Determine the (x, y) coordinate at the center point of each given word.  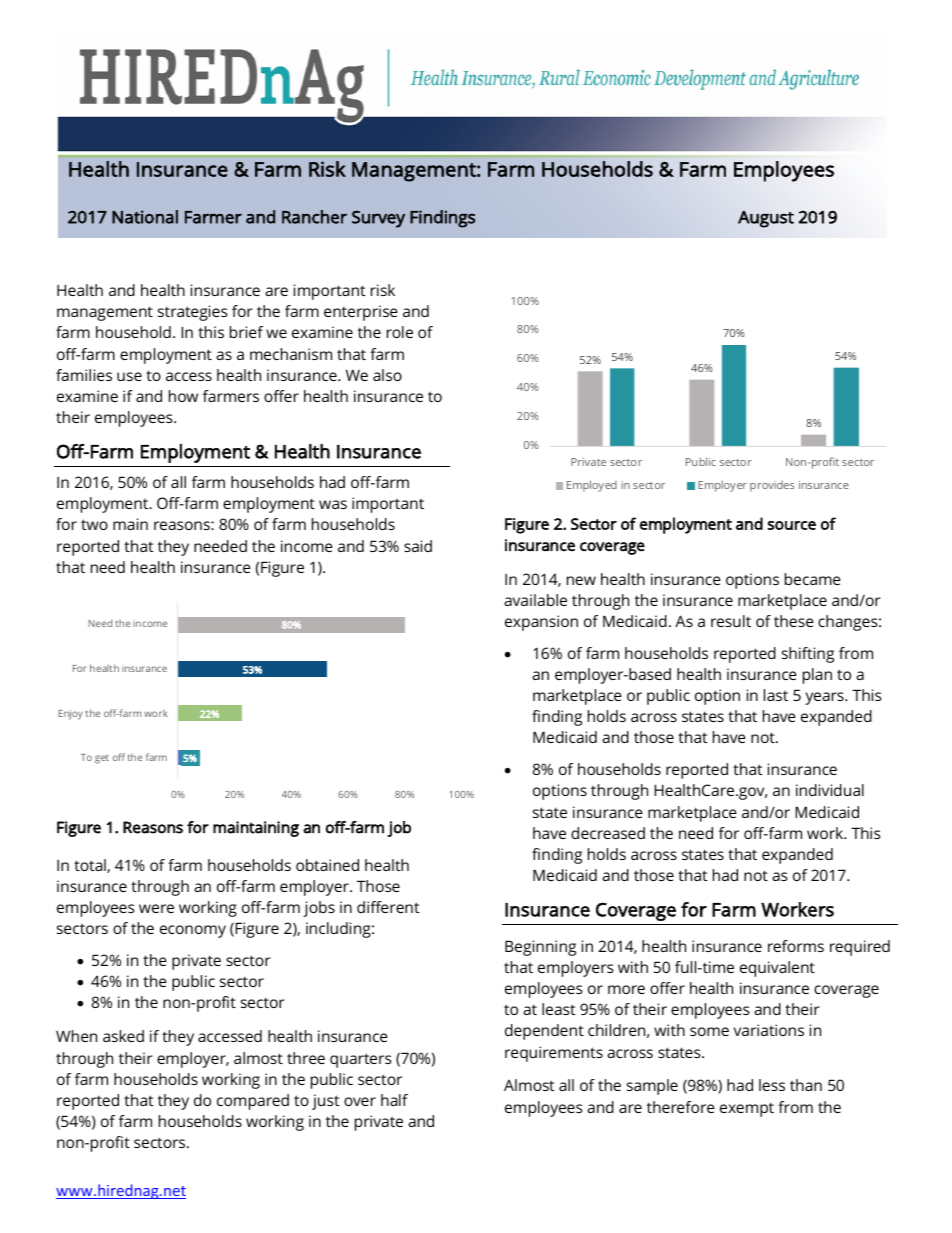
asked (123, 1036)
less (772, 1085)
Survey (378, 219)
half (394, 1100)
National (145, 217)
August (766, 219)
